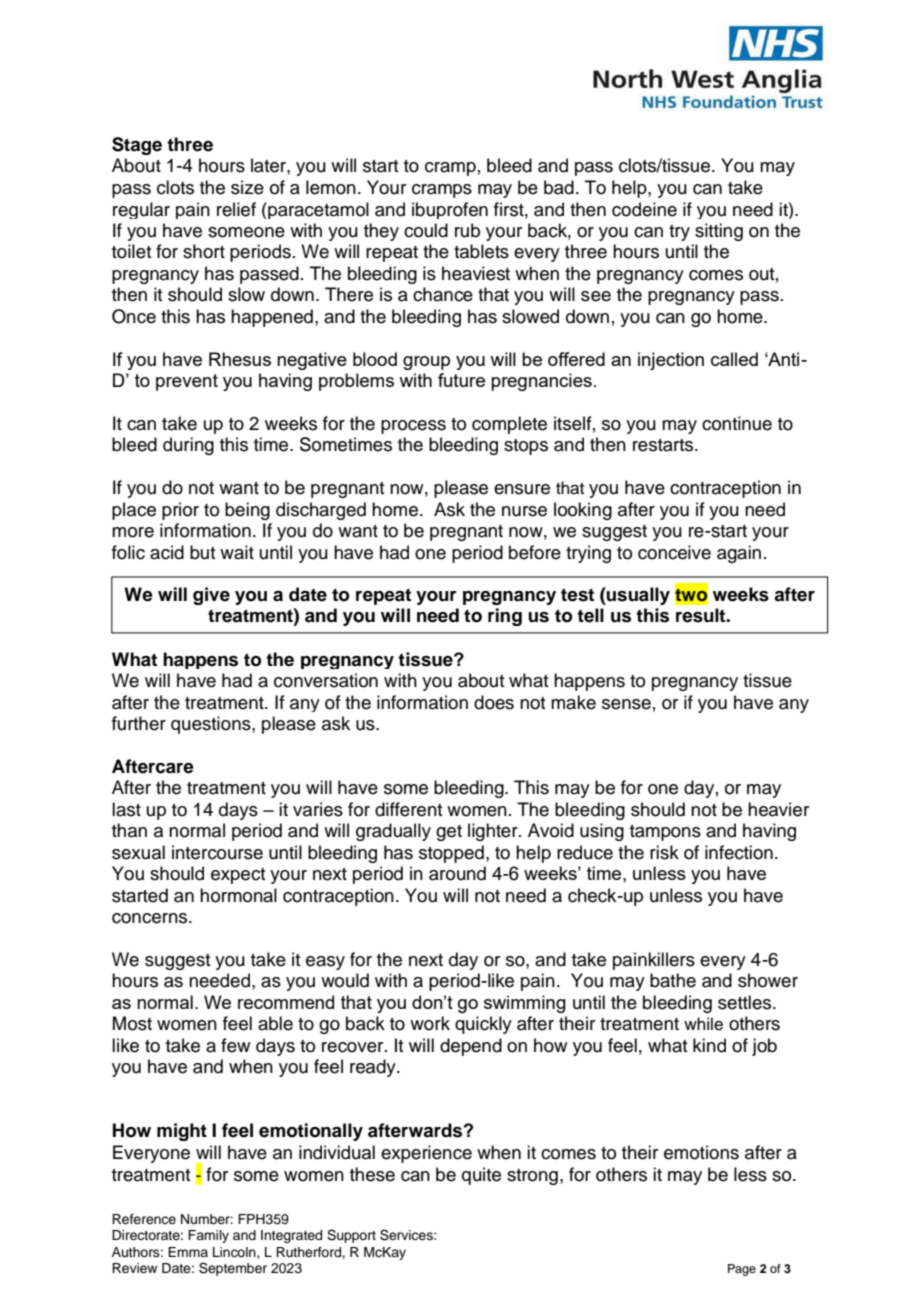 The image size is (924, 1308). I want to click on prevent, so click(187, 382).
